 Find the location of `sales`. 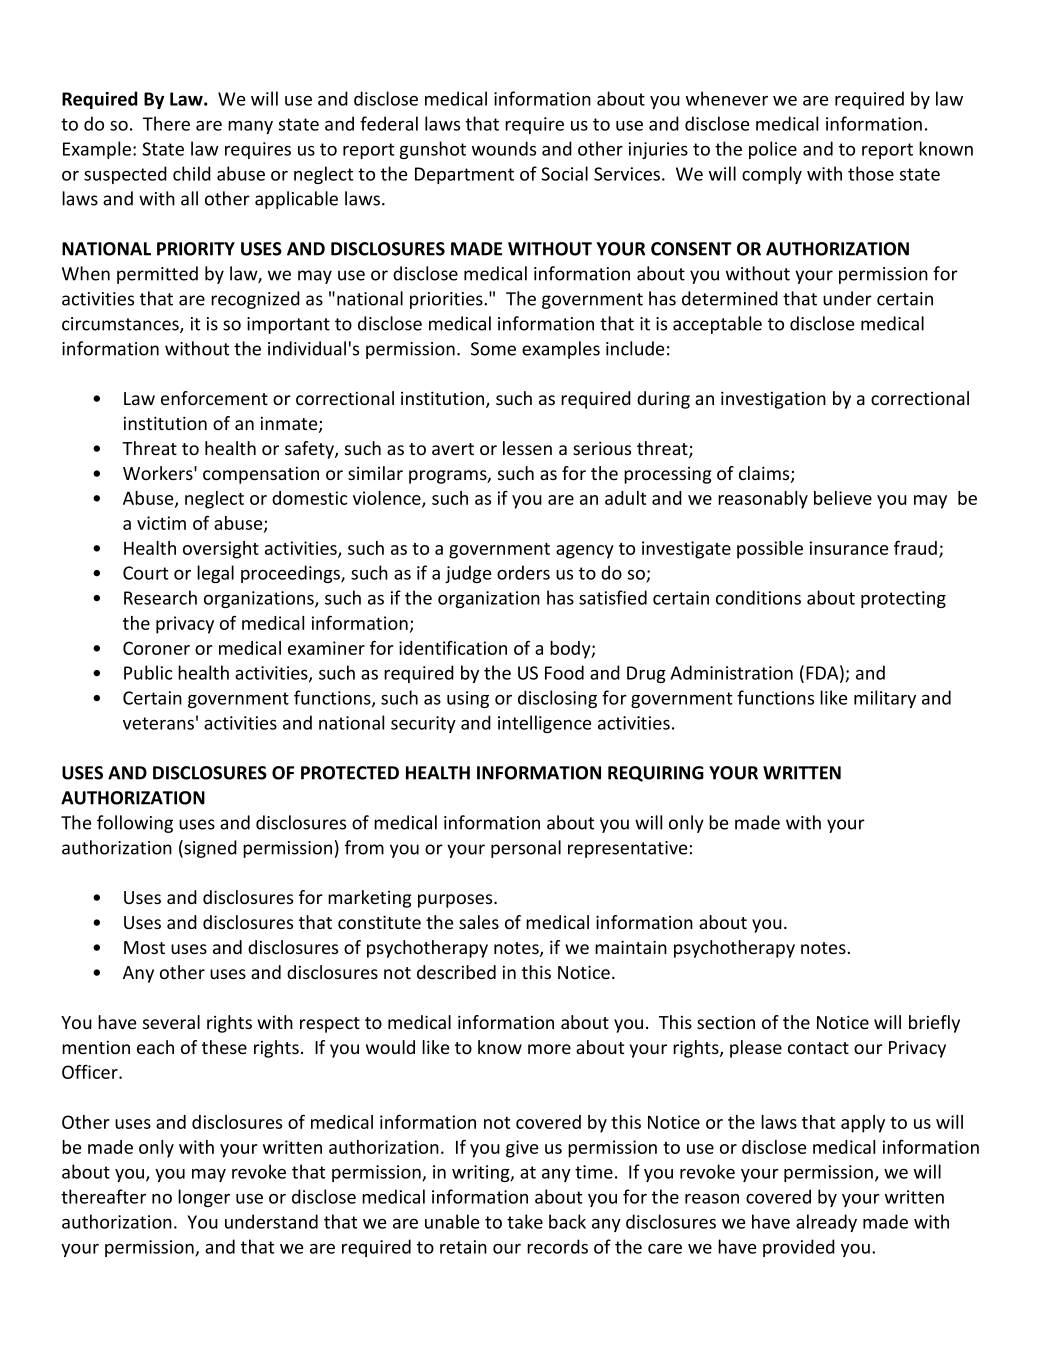

sales is located at coordinates (479, 922).
